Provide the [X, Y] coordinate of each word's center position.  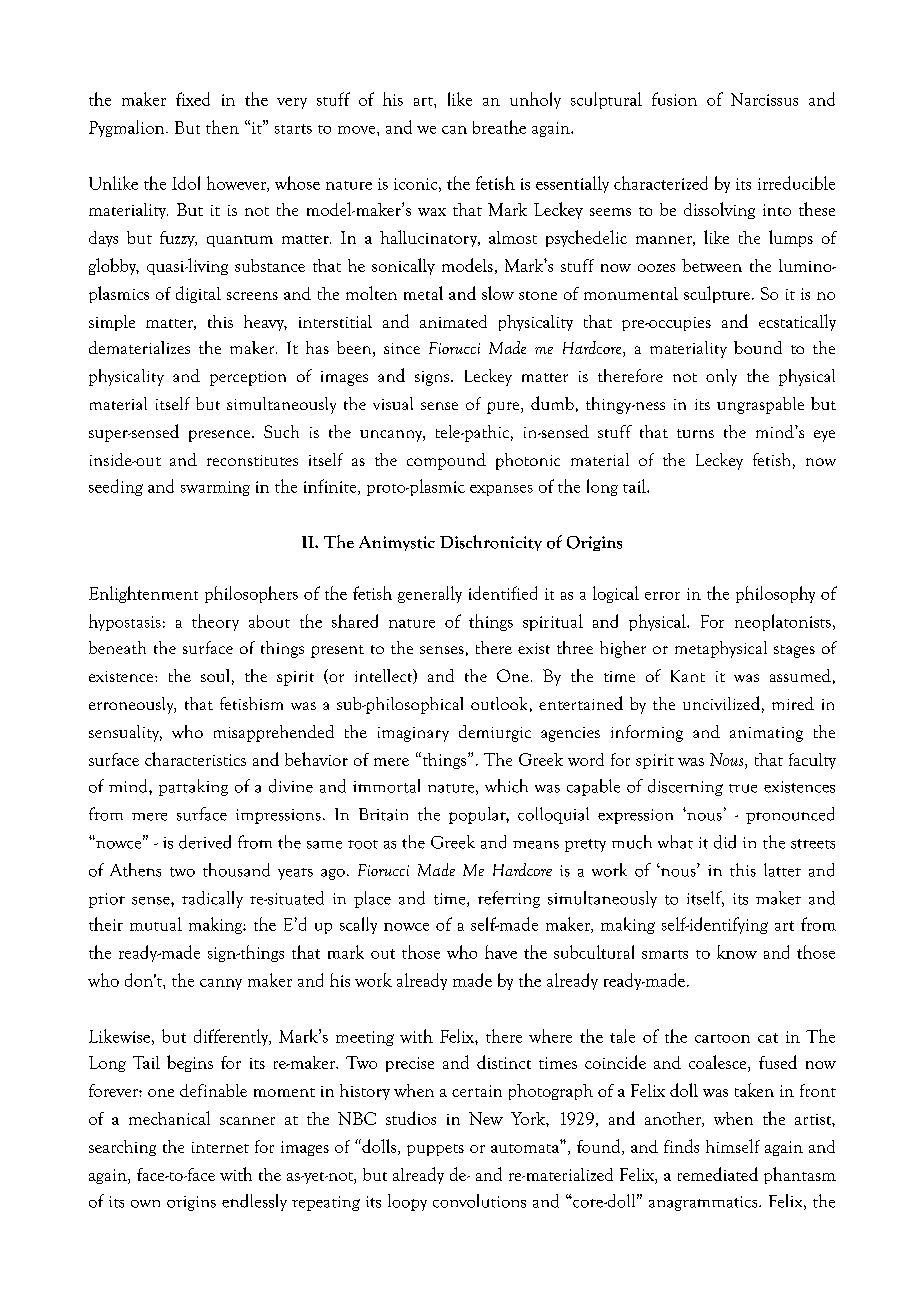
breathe [499, 127]
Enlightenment [143, 594]
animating [766, 734]
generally [430, 594]
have [501, 952]
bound [758, 347]
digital [198, 294]
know [737, 952]
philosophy [775, 594]
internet [220, 1147]
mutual [156, 924]
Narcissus [764, 99]
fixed [193, 99]
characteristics [195, 759]
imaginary [413, 734]
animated [453, 321]
